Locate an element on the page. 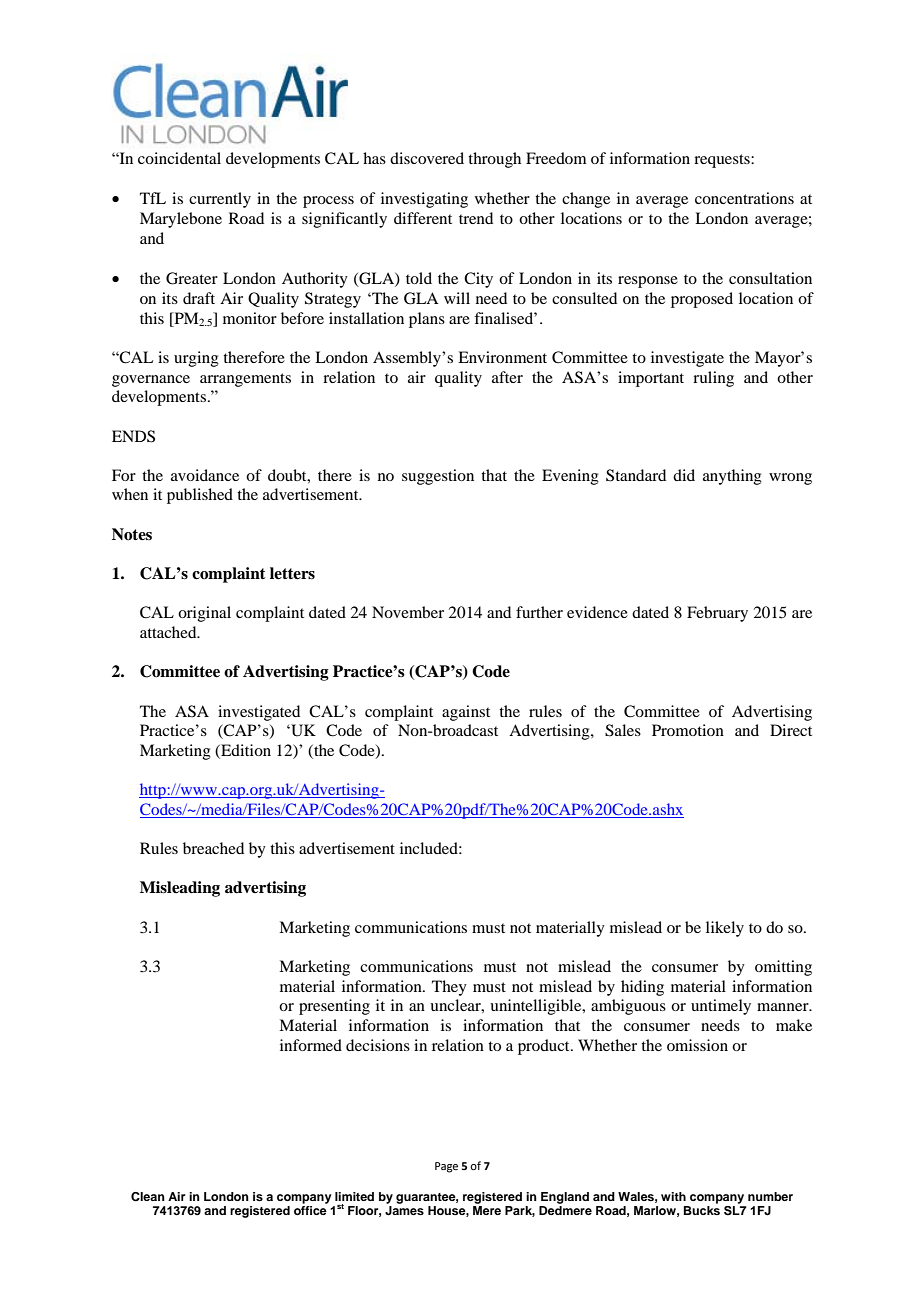 This page has height=1308, width=924. breached is located at coordinates (213, 848).
